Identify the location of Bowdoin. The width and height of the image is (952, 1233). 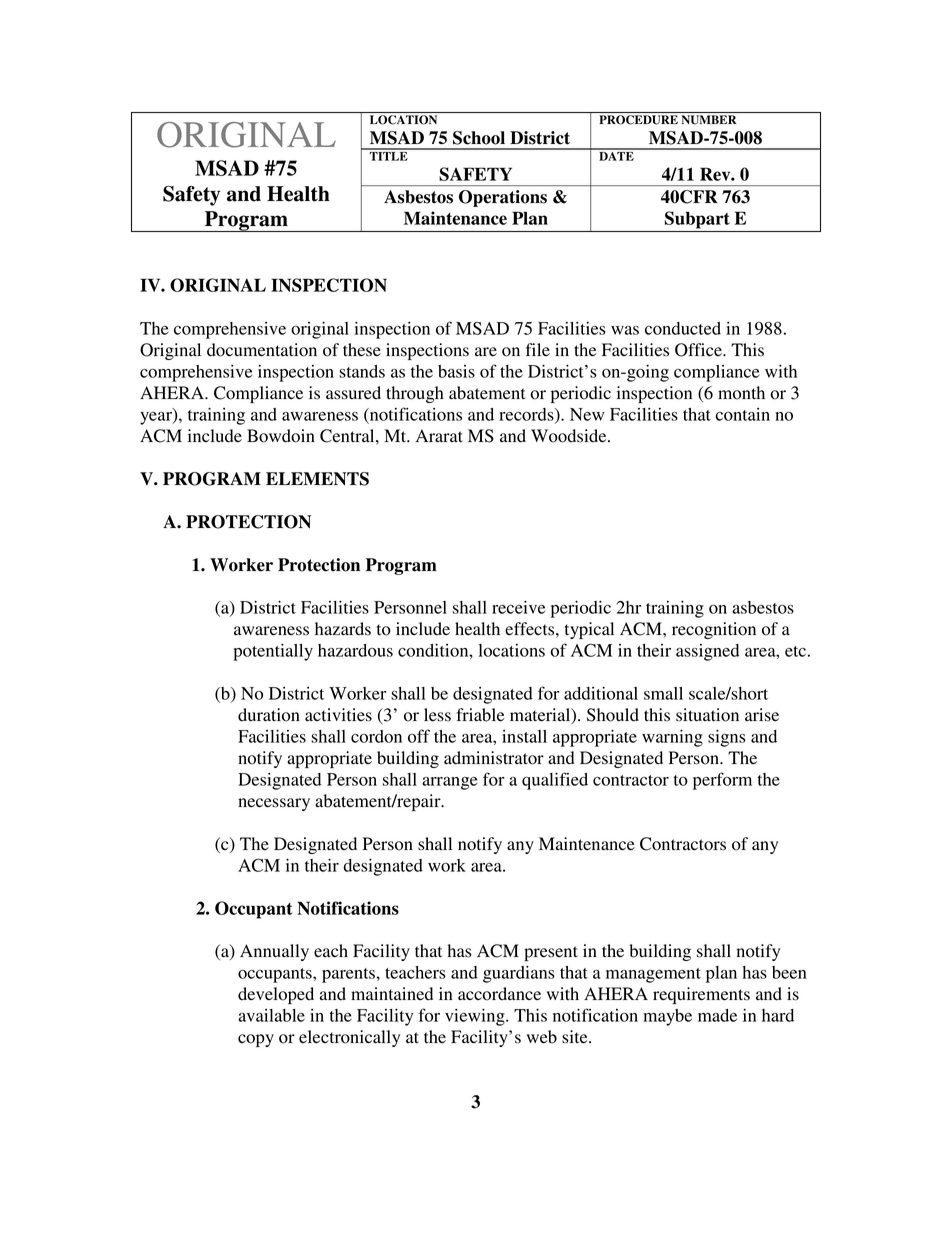
(281, 436).
